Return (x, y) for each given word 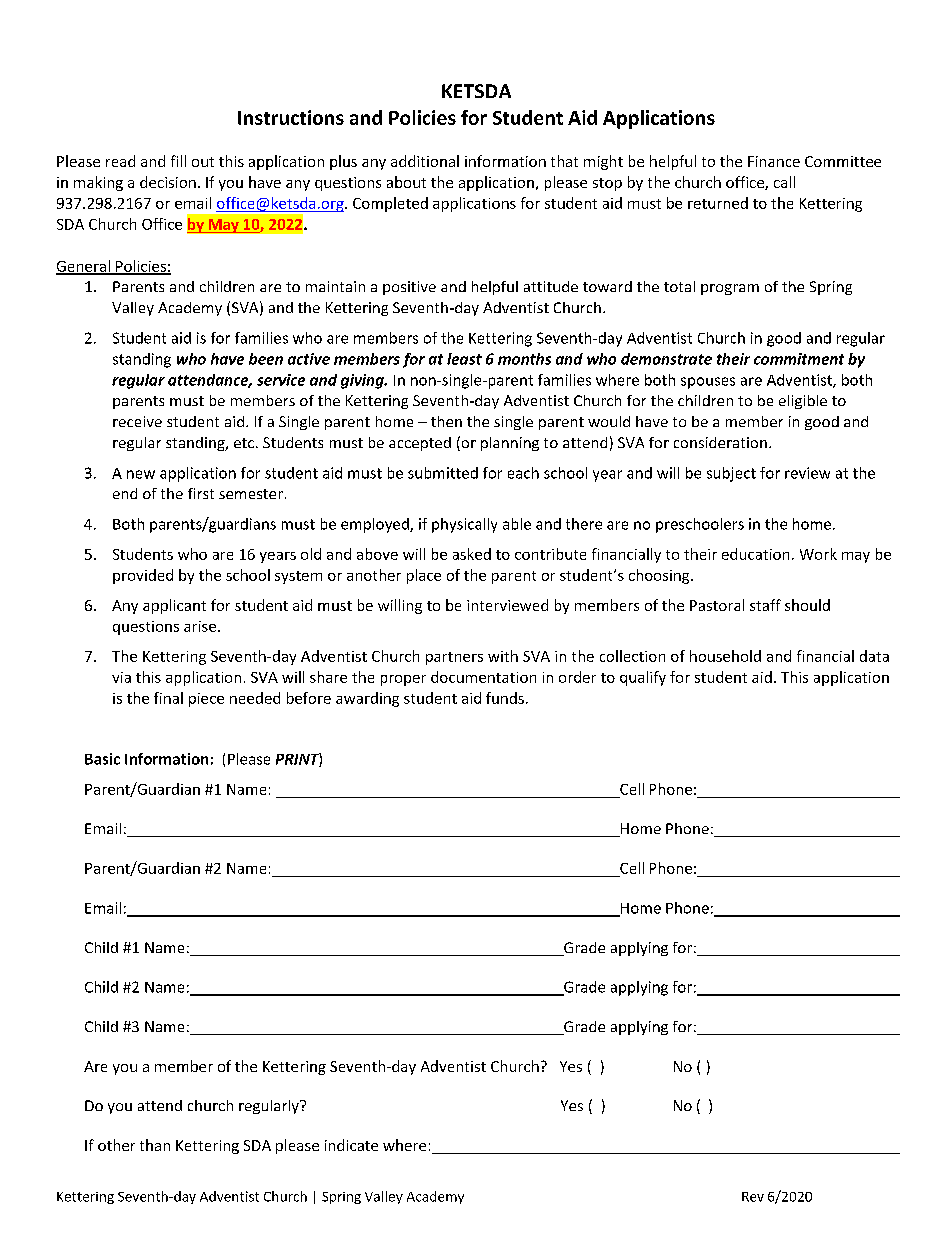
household (725, 656)
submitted (443, 473)
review (807, 473)
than (155, 1145)
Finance (774, 161)
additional (425, 161)
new (141, 474)
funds (505, 698)
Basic (102, 759)
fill (178, 161)
